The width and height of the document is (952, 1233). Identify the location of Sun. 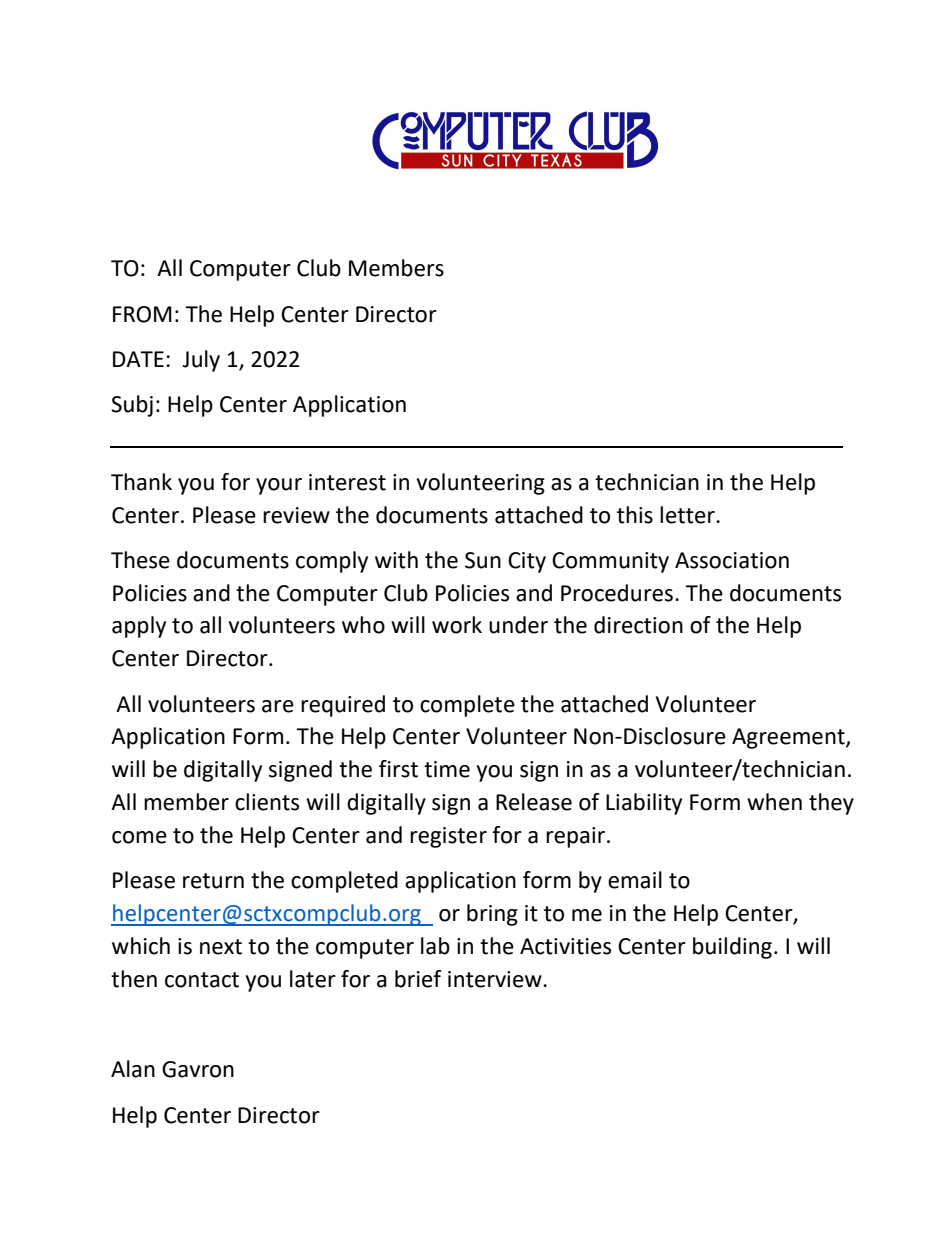
(483, 560).
